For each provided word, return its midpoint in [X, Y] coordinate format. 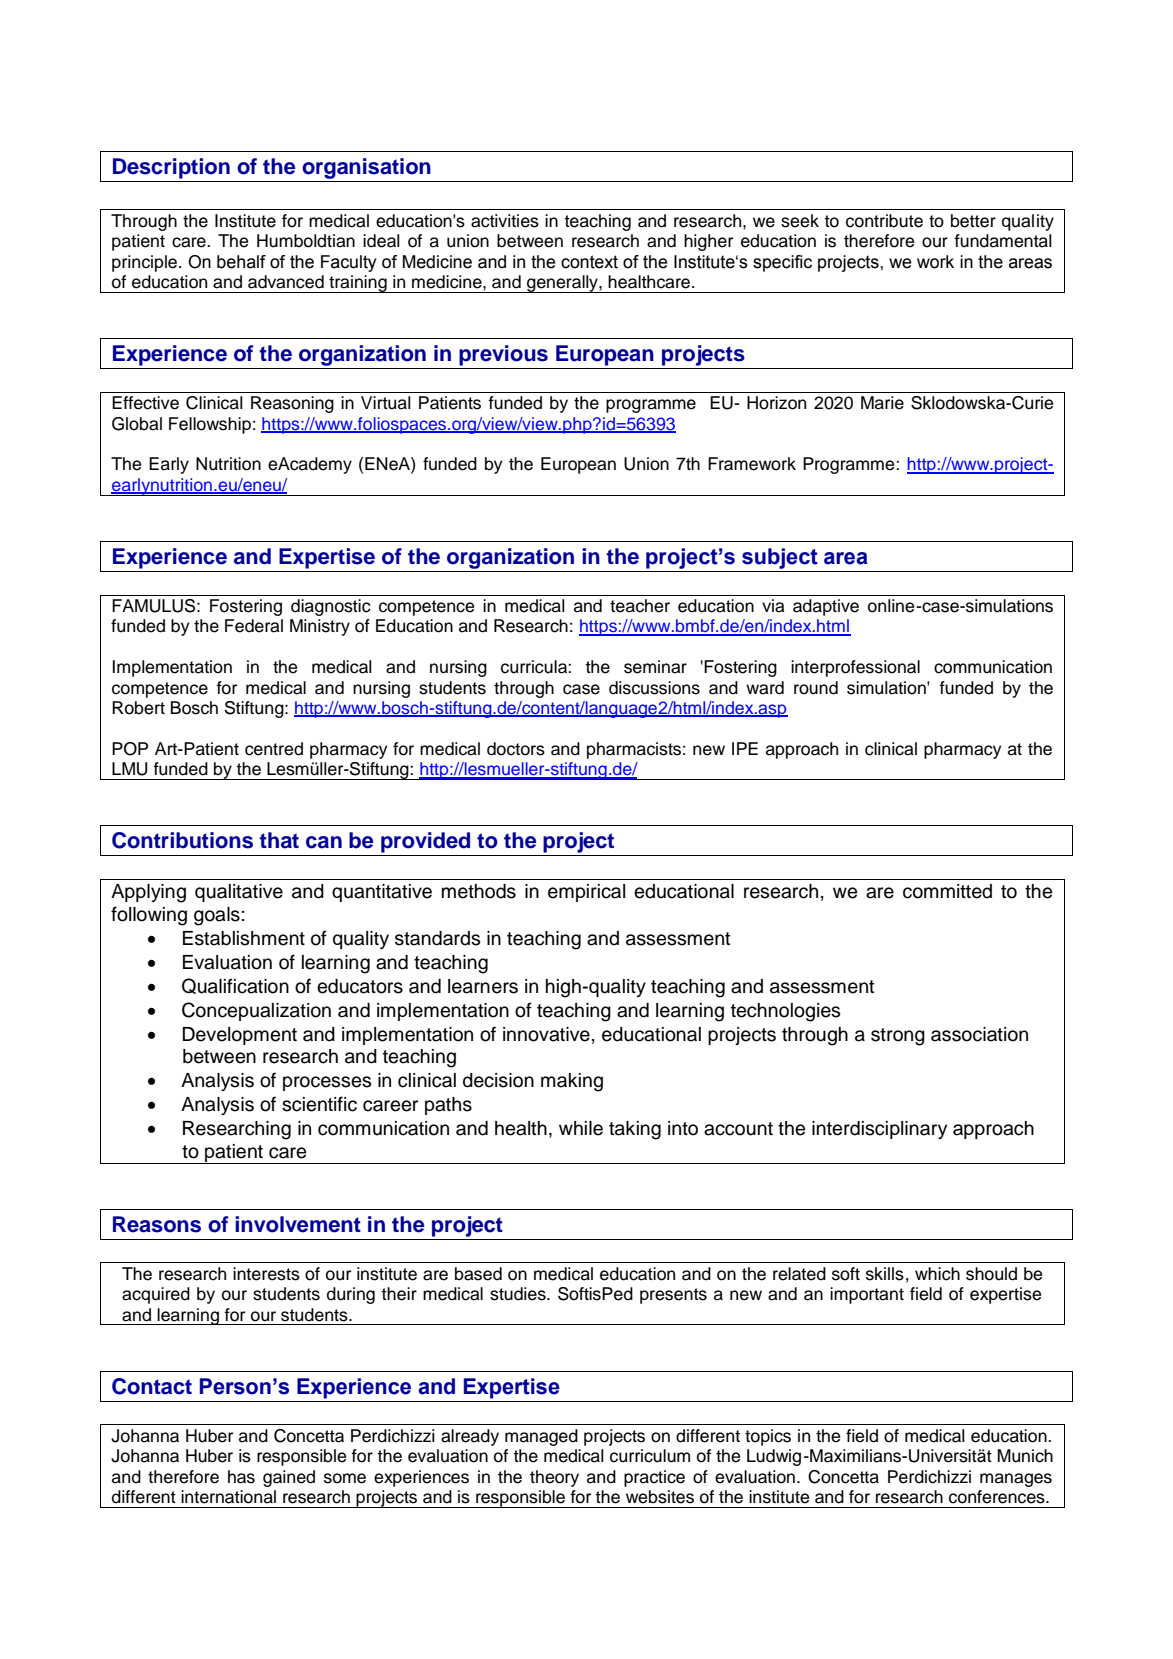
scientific [319, 1104]
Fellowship [210, 425]
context [589, 262]
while [581, 1128]
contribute [884, 221]
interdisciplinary [879, 1130]
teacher [640, 606]
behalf [241, 262]
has [241, 1477]
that [279, 840]
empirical [586, 893]
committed [947, 891]
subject [780, 558]
